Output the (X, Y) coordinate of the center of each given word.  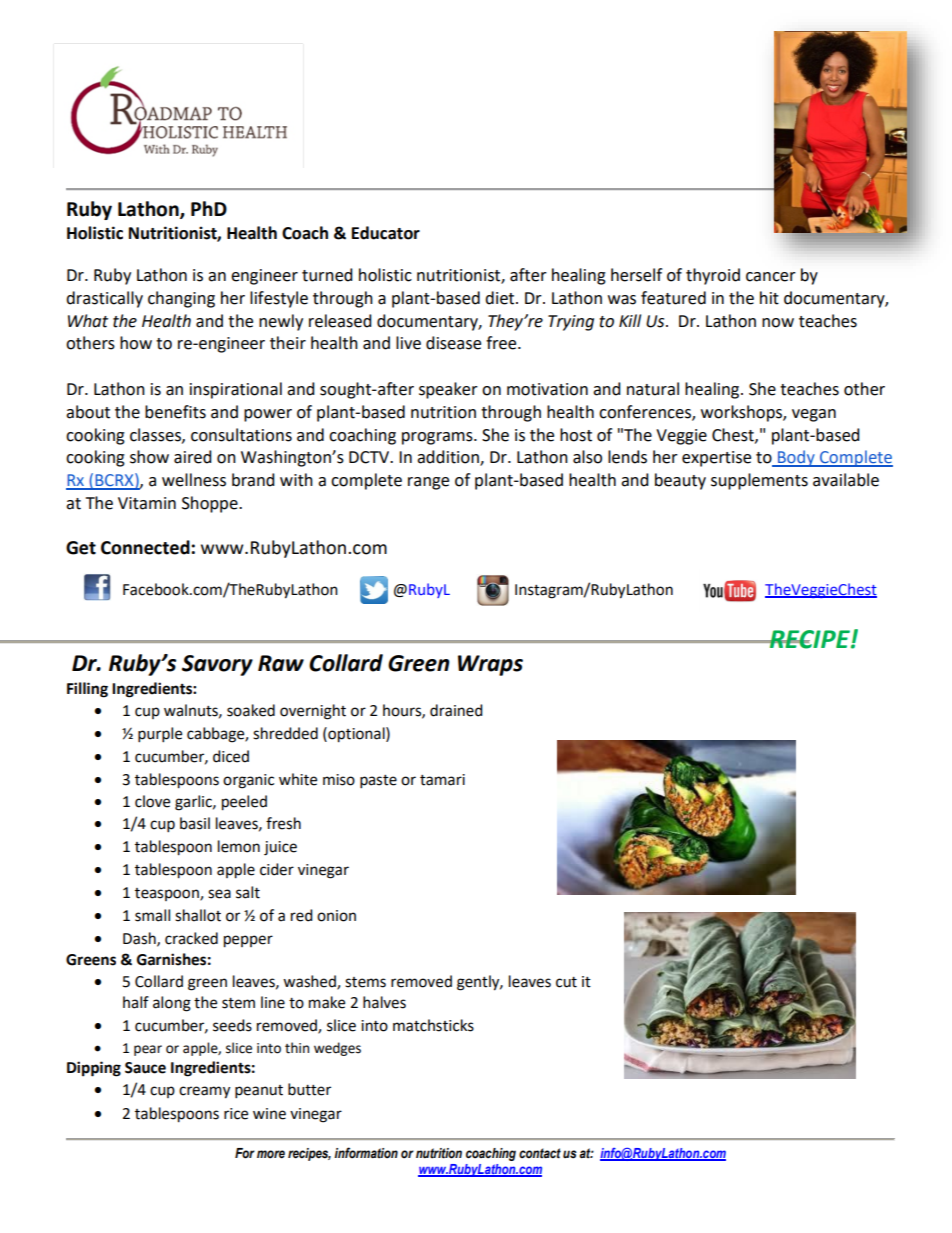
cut (566, 982)
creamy (204, 1092)
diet (501, 298)
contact (540, 1153)
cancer (771, 277)
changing (181, 299)
